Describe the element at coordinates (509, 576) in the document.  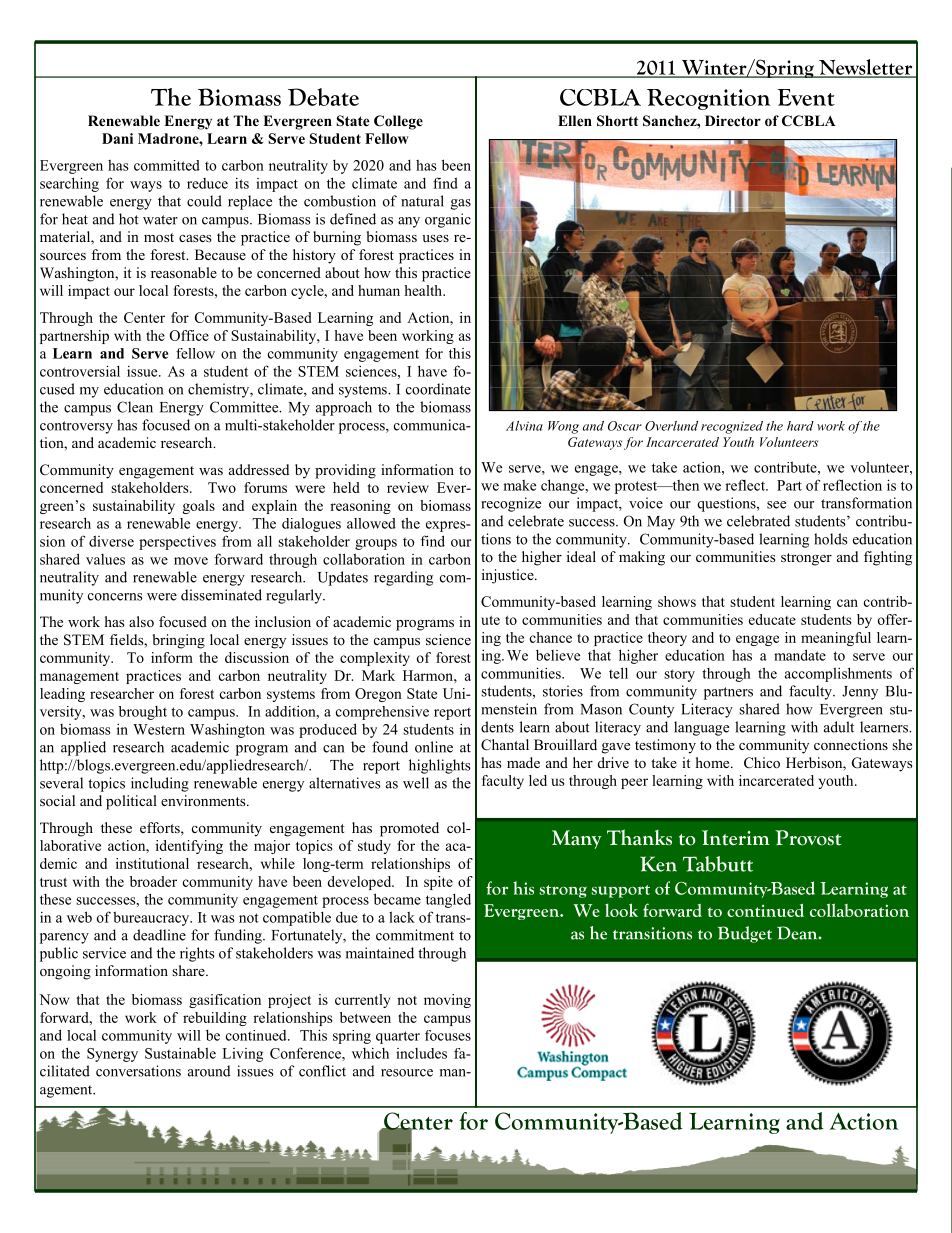
I see `injustice` at that location.
